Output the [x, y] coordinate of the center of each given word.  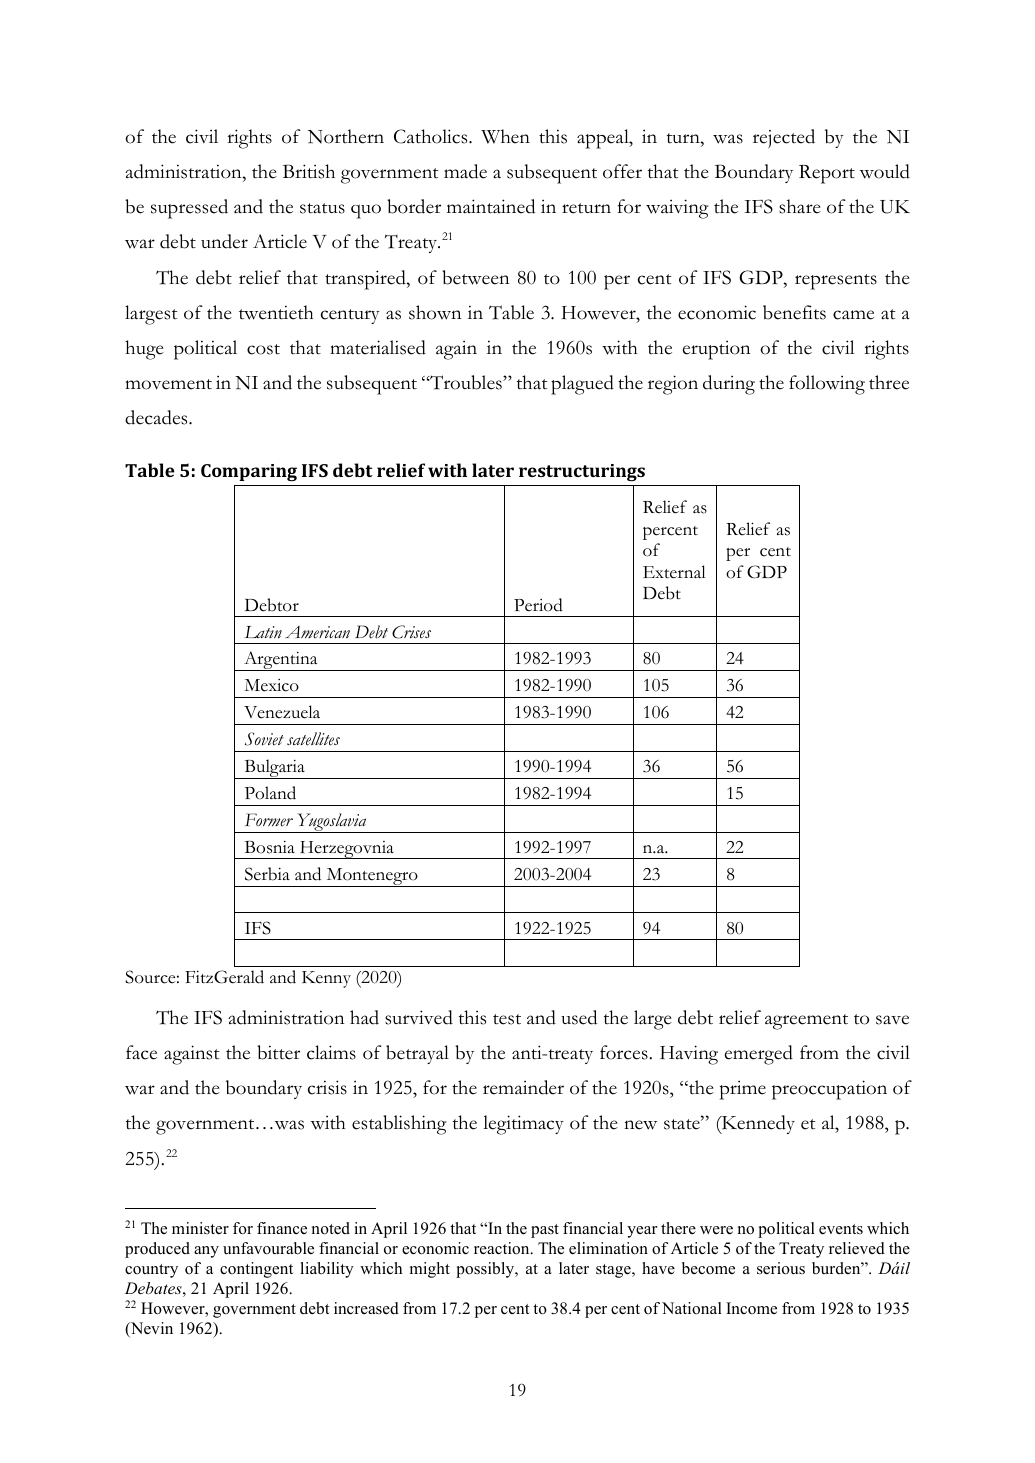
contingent [256, 1270]
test [507, 1019]
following [827, 385]
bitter [278, 1052]
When [505, 136]
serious [781, 1268]
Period [538, 605]
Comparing [249, 472]
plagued [582, 385]
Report [827, 174]
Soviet [264, 739]
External [674, 572]
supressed [189, 209]
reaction [503, 1248]
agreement [806, 1022]
